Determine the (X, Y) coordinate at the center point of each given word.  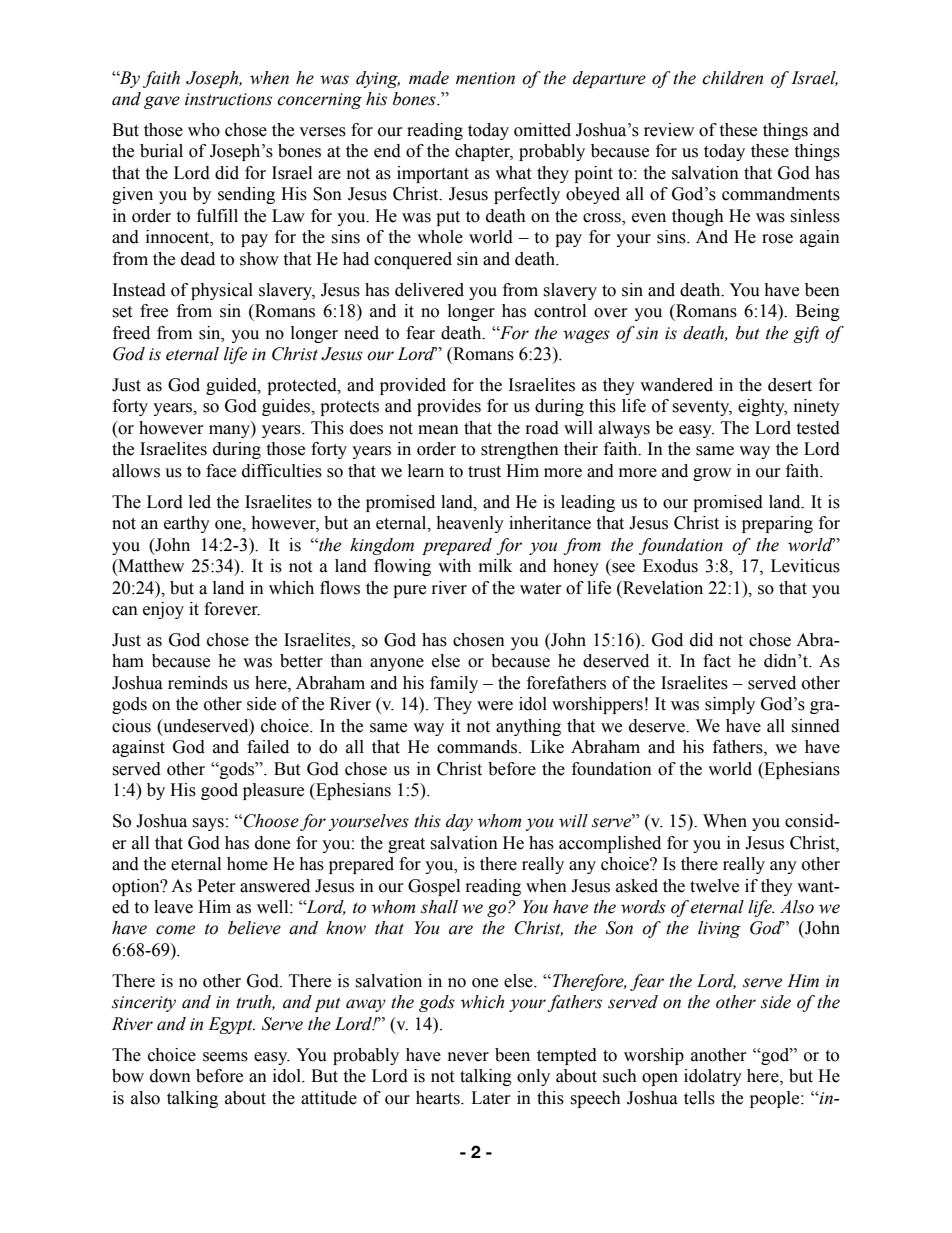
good (219, 791)
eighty (762, 407)
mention (485, 78)
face (221, 471)
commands (478, 747)
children (732, 78)
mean (438, 430)
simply (730, 705)
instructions (228, 99)
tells (699, 1098)
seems (225, 1057)
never (468, 1057)
